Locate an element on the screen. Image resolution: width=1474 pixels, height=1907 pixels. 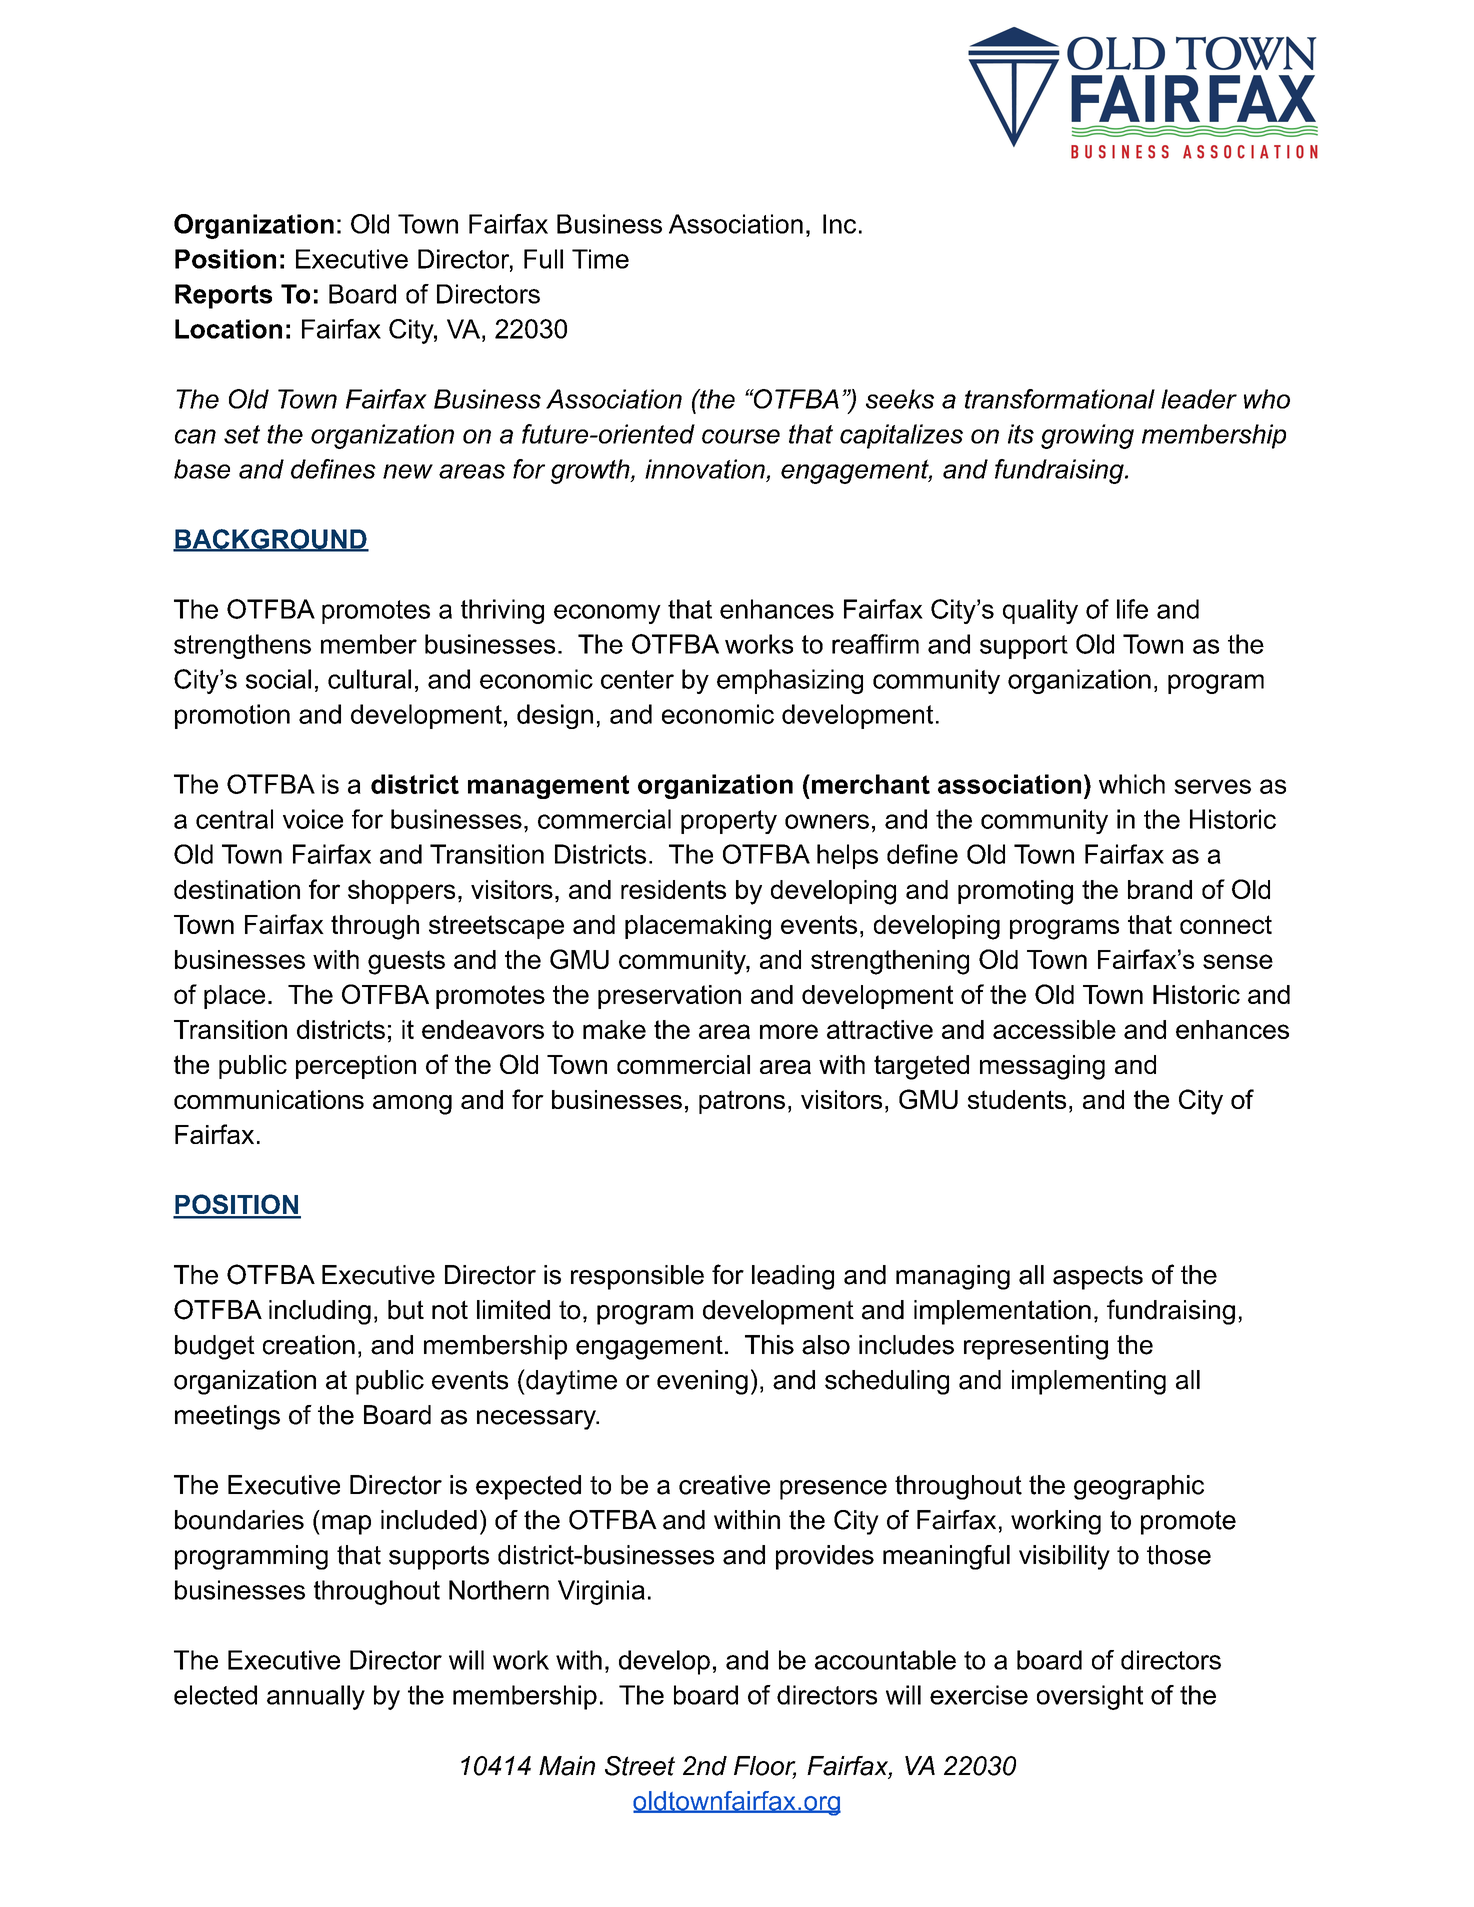
Floor is located at coordinates (765, 1767).
